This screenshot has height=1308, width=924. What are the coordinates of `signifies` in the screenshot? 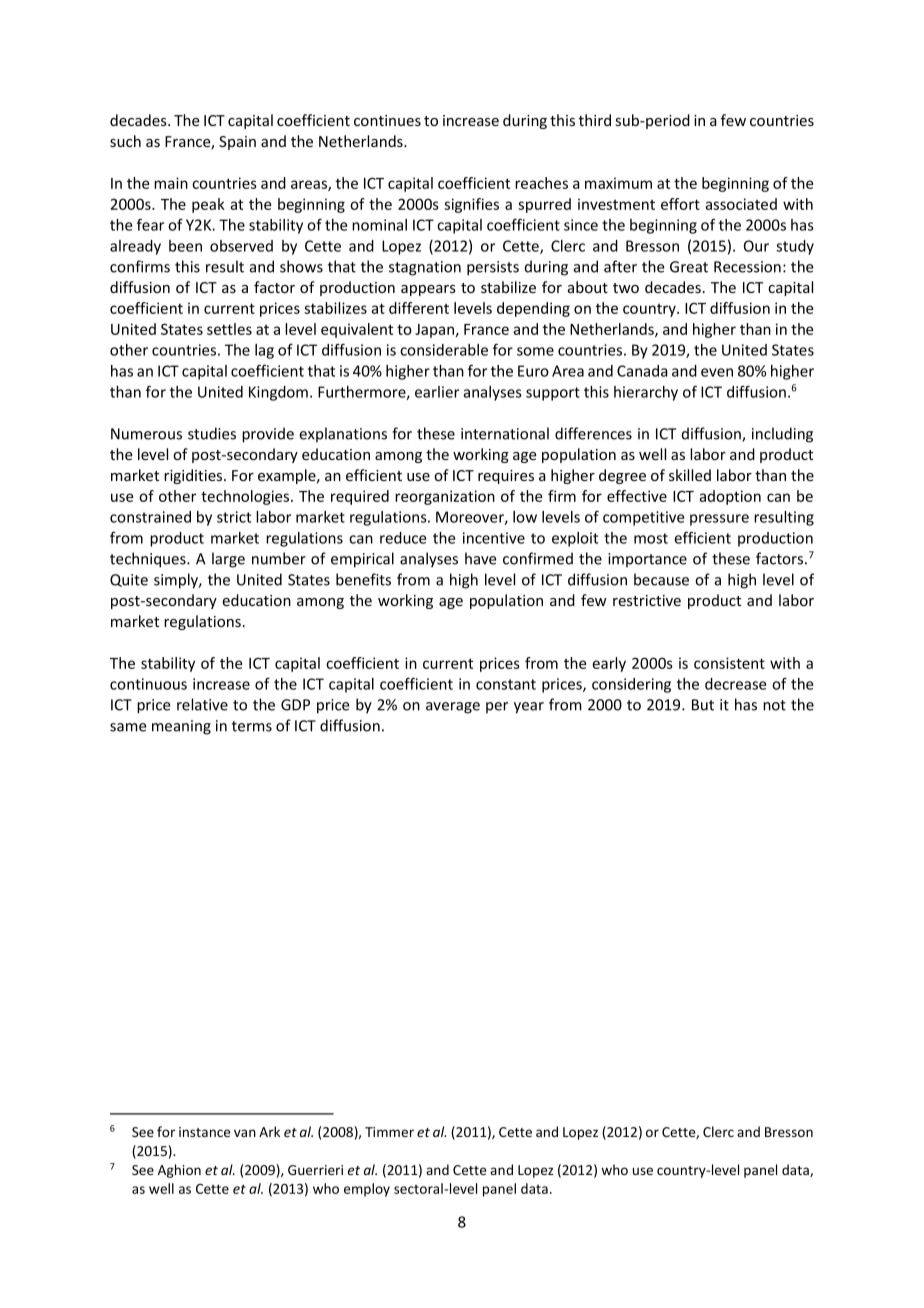 It's located at (471, 205).
